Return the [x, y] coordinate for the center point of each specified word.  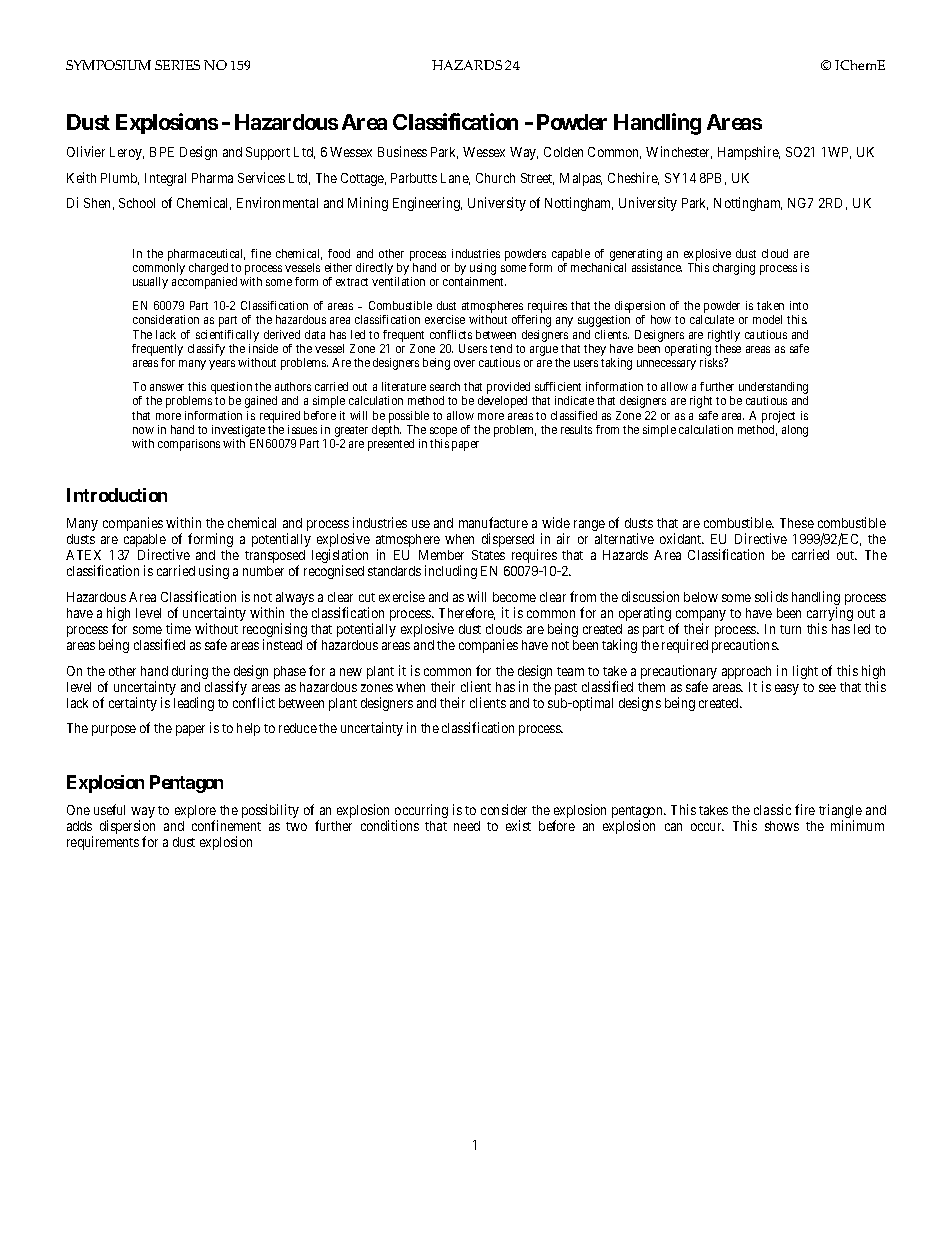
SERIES [177, 65]
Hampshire [749, 153]
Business [402, 151]
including [451, 572]
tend [501, 348]
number [263, 571]
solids [771, 596]
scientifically [227, 336]
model [767, 319]
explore [196, 813]
